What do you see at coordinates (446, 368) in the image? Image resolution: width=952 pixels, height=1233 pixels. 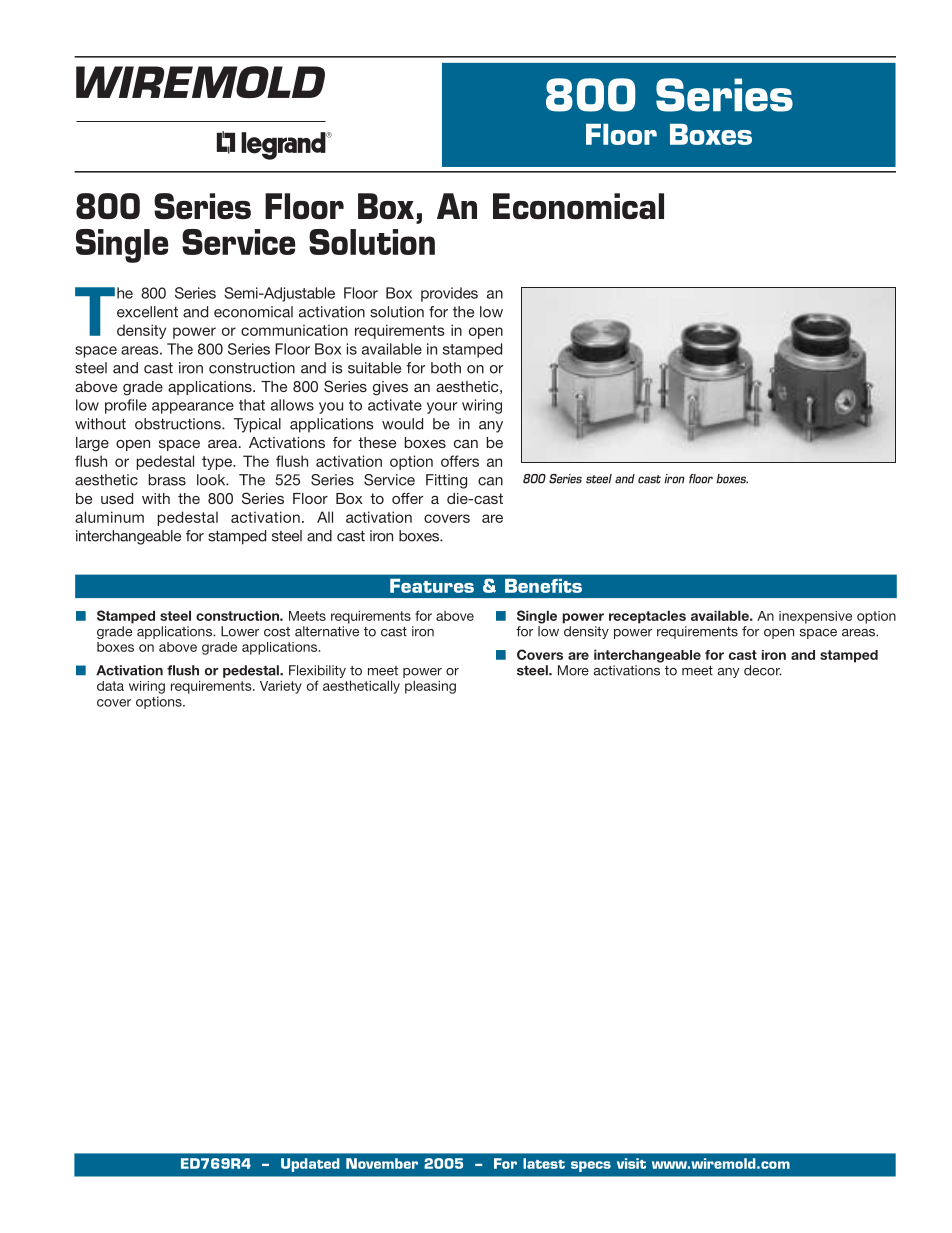 I see `both` at bounding box center [446, 368].
